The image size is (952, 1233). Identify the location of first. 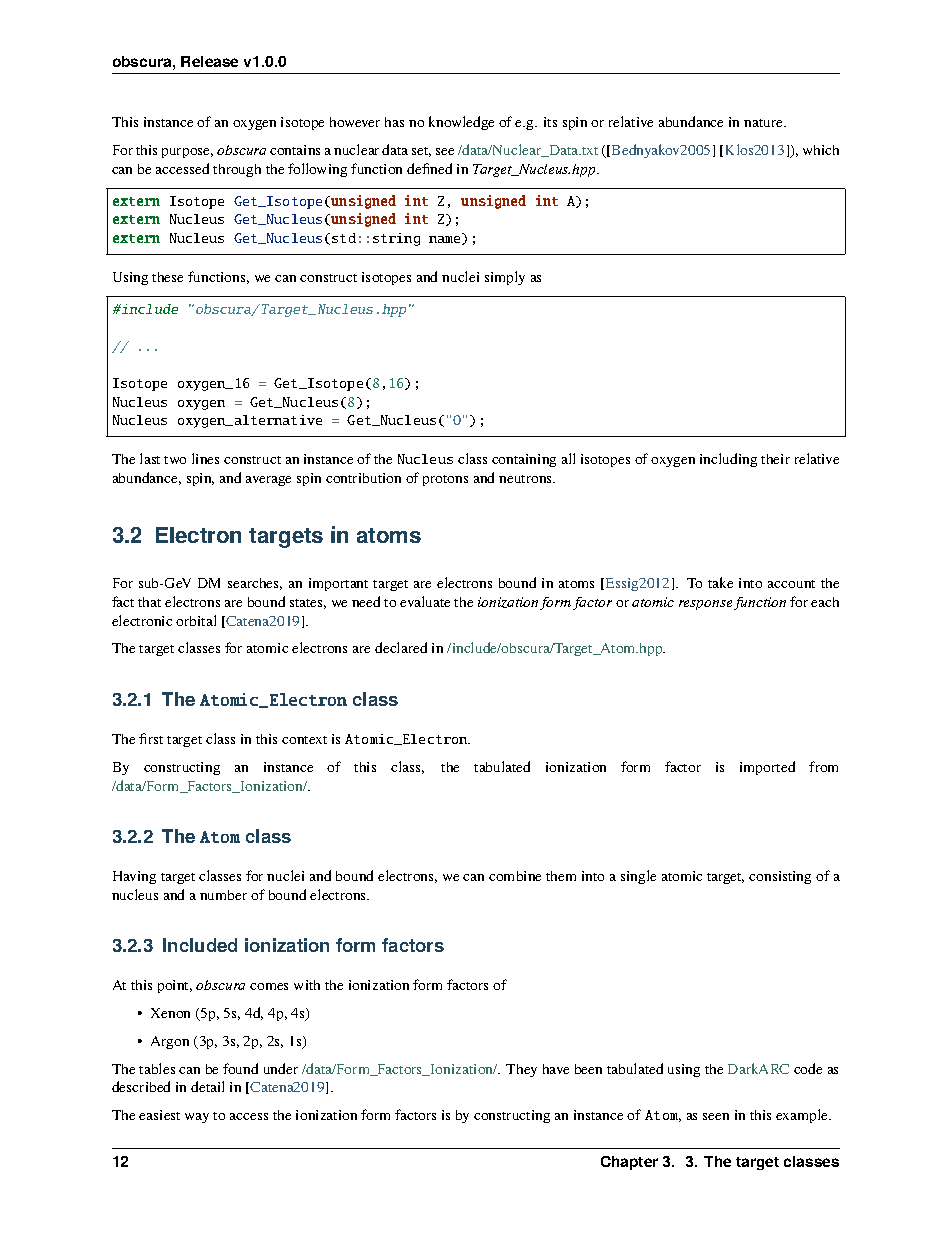
(151, 738).
